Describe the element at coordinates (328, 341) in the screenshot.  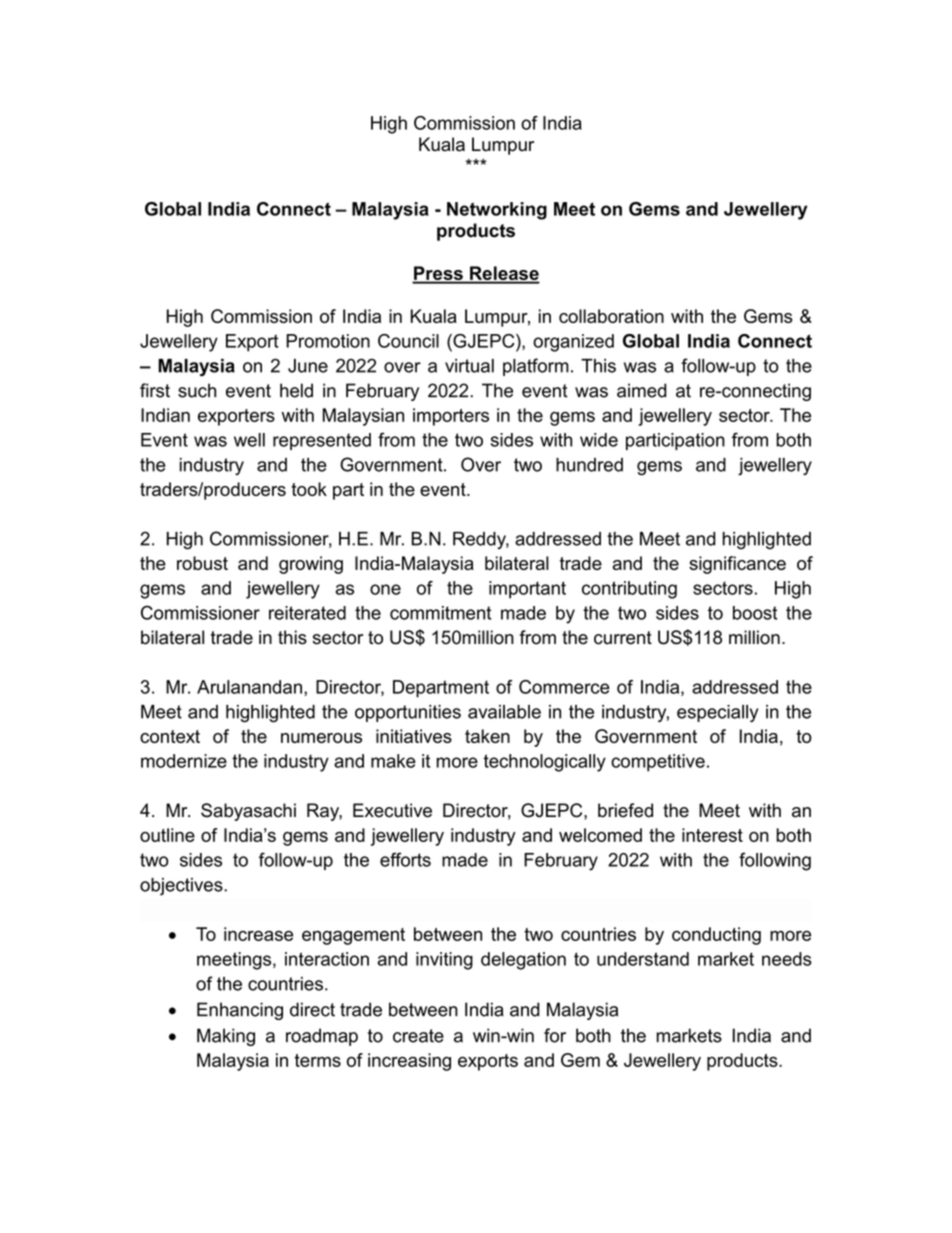
I see `Promotion` at that location.
